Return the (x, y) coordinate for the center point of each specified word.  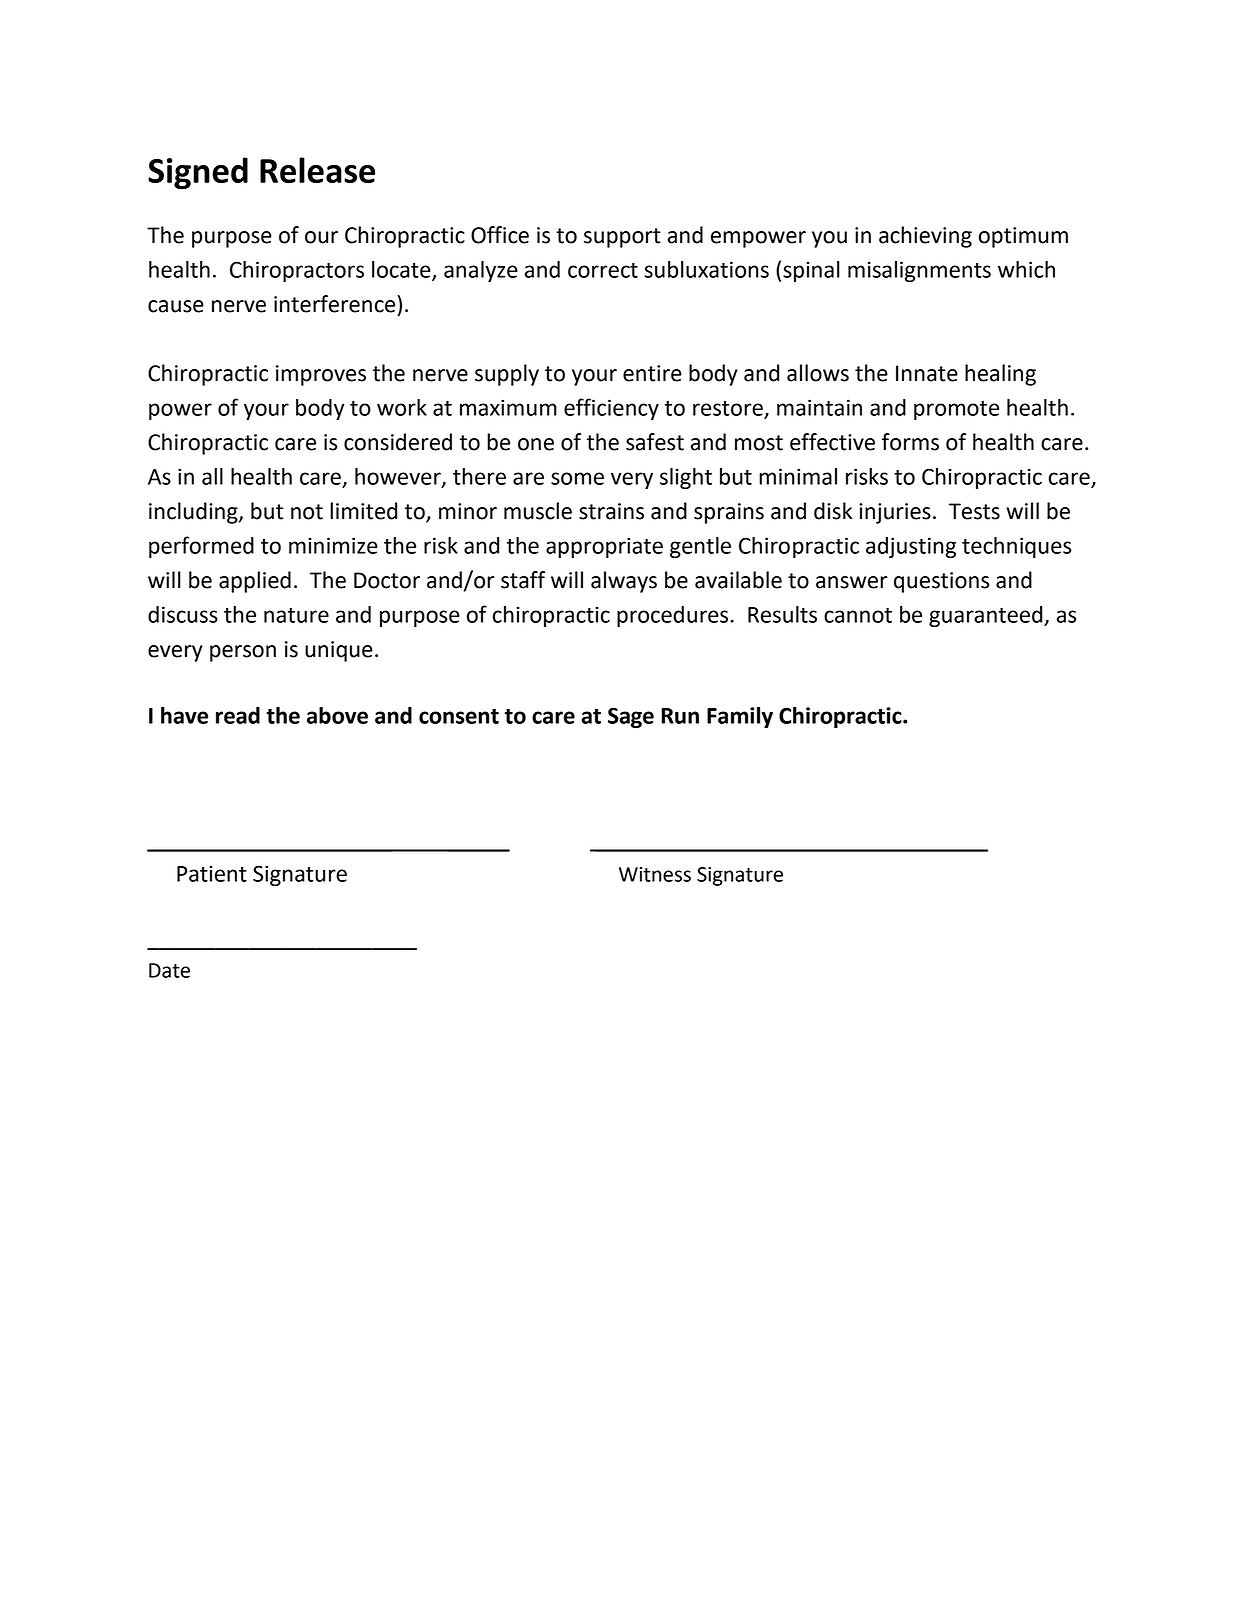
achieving (925, 237)
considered (398, 442)
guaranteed (987, 616)
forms (910, 442)
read (238, 715)
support (622, 238)
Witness (655, 874)
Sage (631, 717)
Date (169, 970)
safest (655, 442)
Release (317, 170)
